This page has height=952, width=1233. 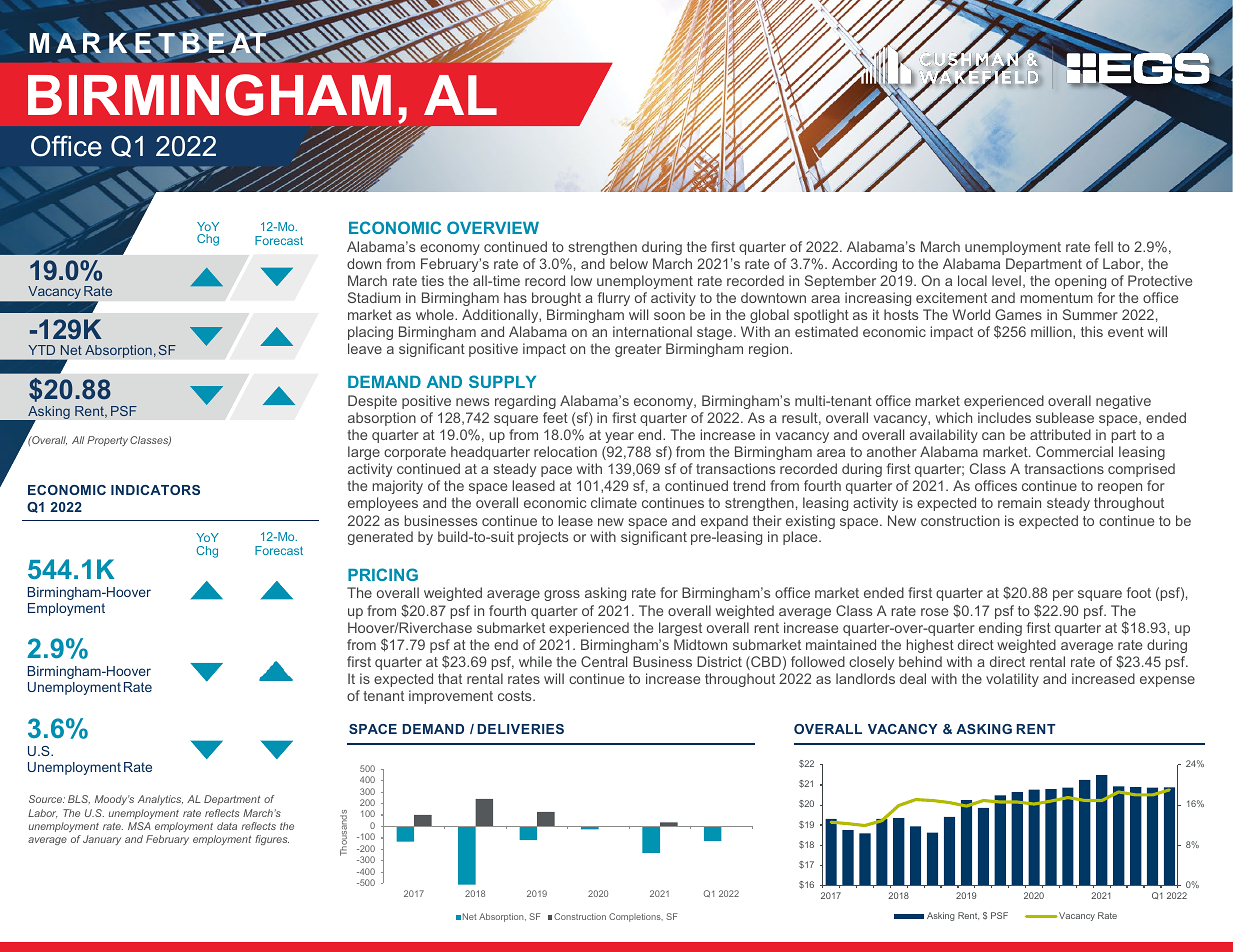 I want to click on year, so click(x=619, y=437).
